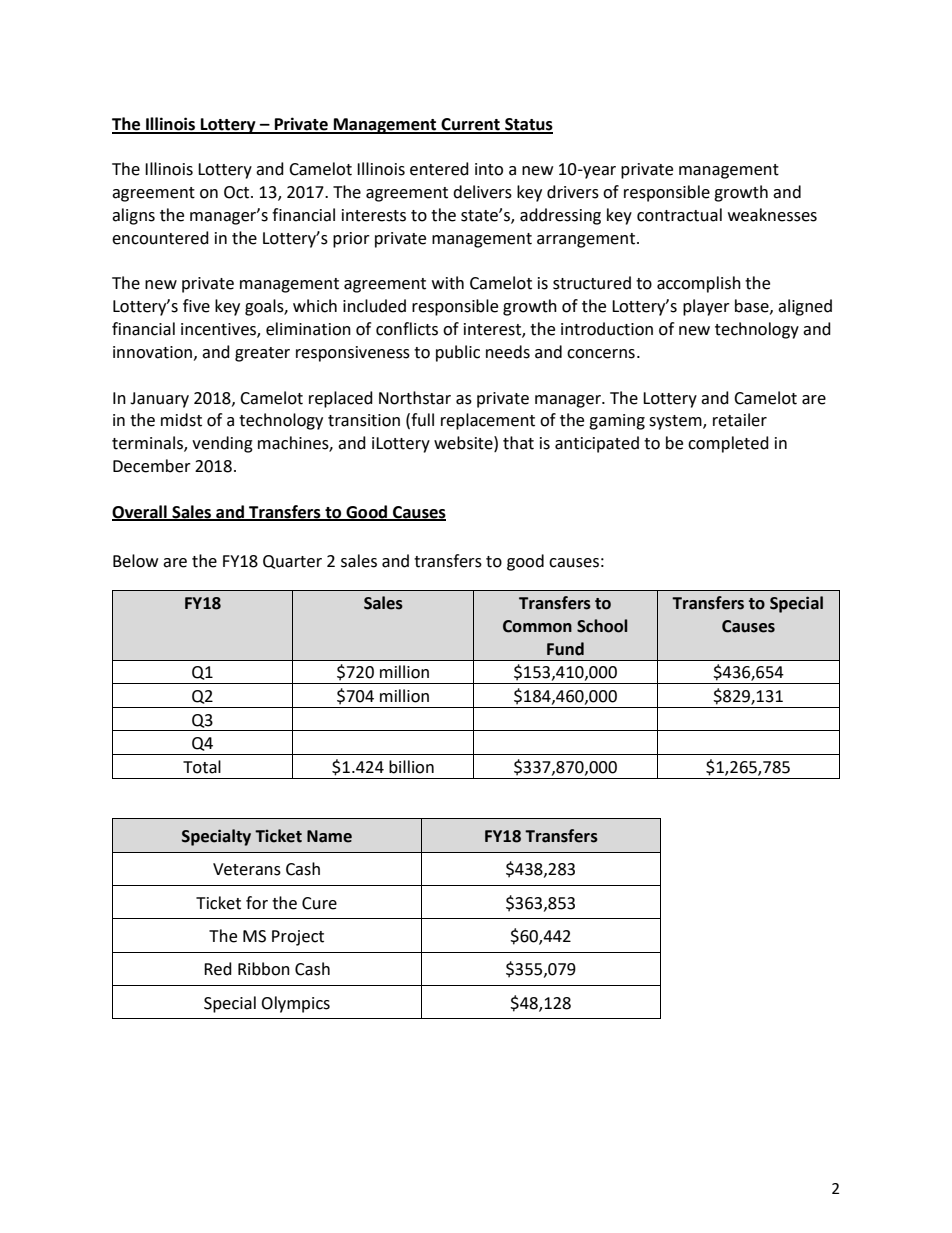  Describe the element at coordinates (411, 767) in the screenshot. I see `billion` at that location.
